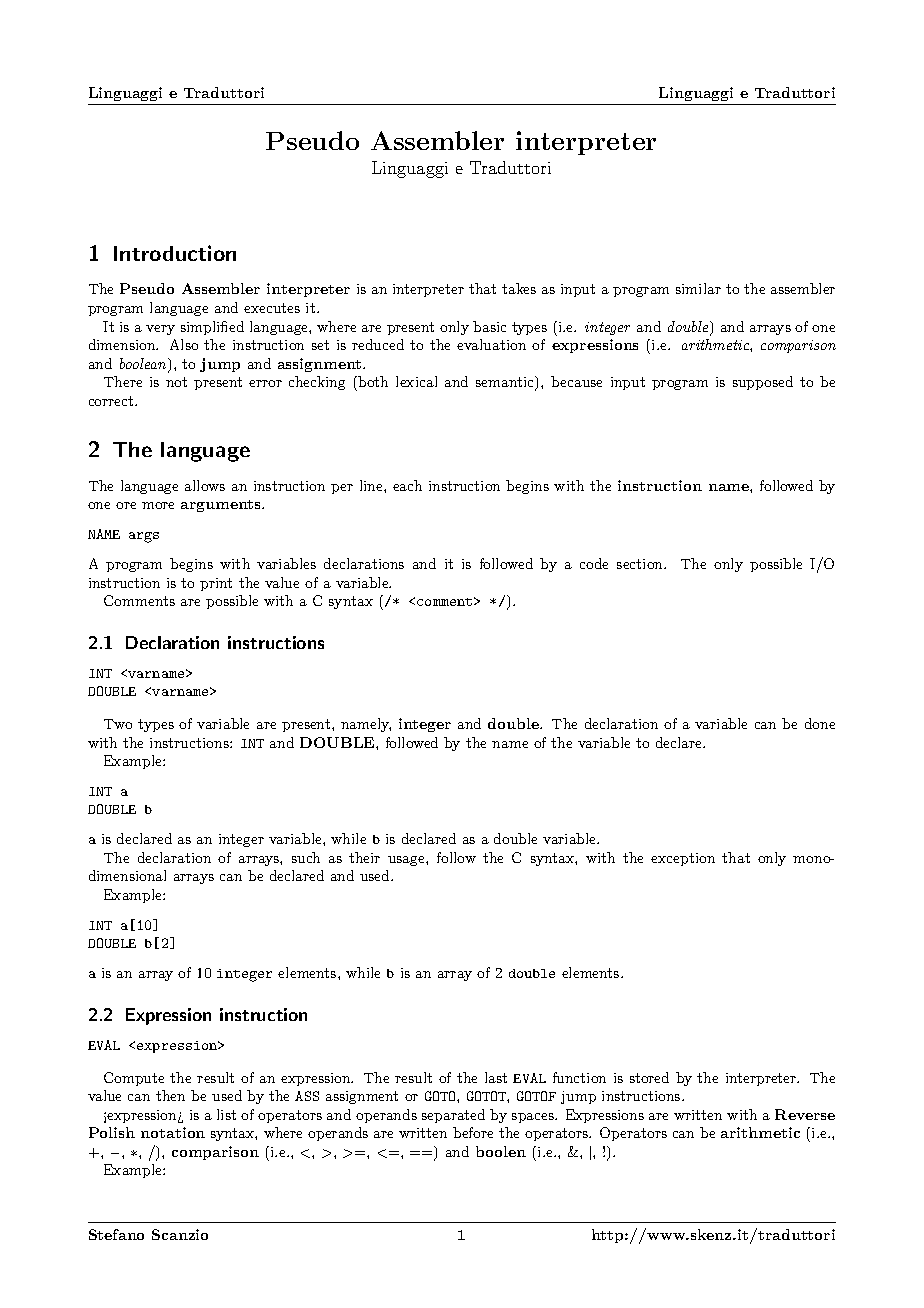 This image has height=1308, width=924. Describe the element at coordinates (641, 564) in the image. I see `section` at that location.
